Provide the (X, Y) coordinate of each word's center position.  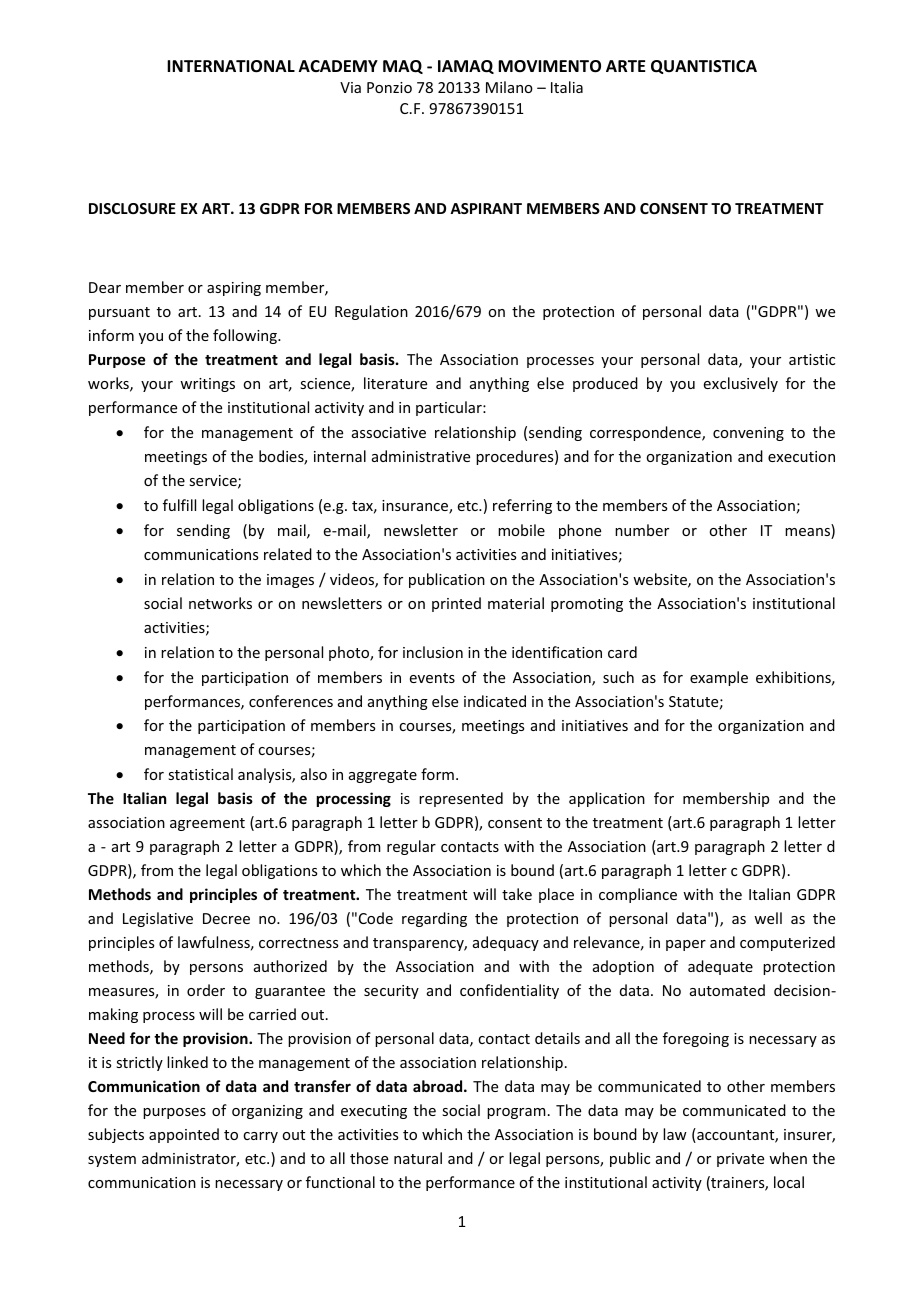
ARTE (625, 66)
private (740, 1160)
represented (461, 799)
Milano (509, 87)
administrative (421, 456)
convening (748, 434)
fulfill (179, 505)
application (607, 799)
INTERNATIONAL (231, 66)
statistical (200, 774)
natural (418, 1158)
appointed (184, 1135)
